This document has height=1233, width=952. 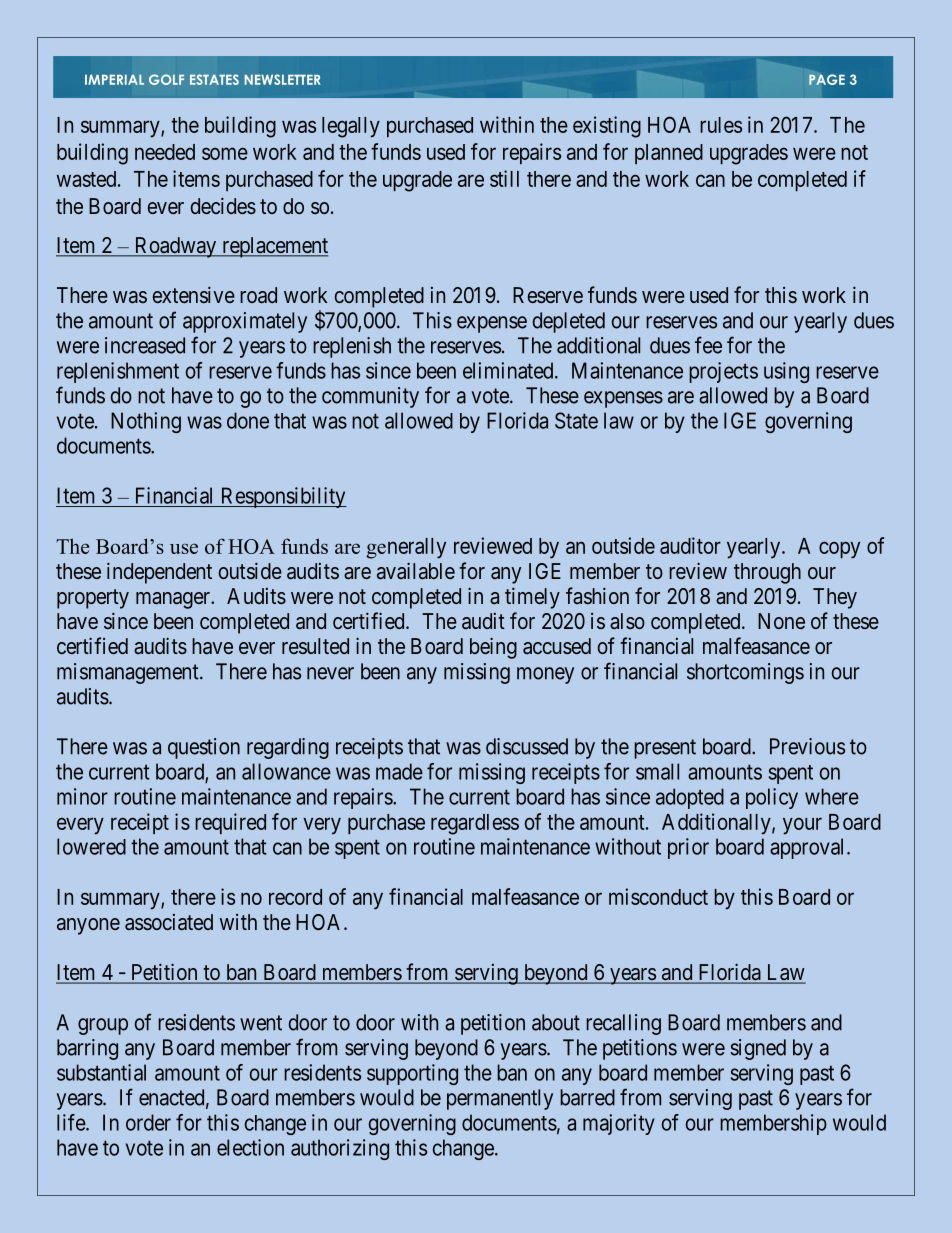 I want to click on legally, so click(x=351, y=127).
